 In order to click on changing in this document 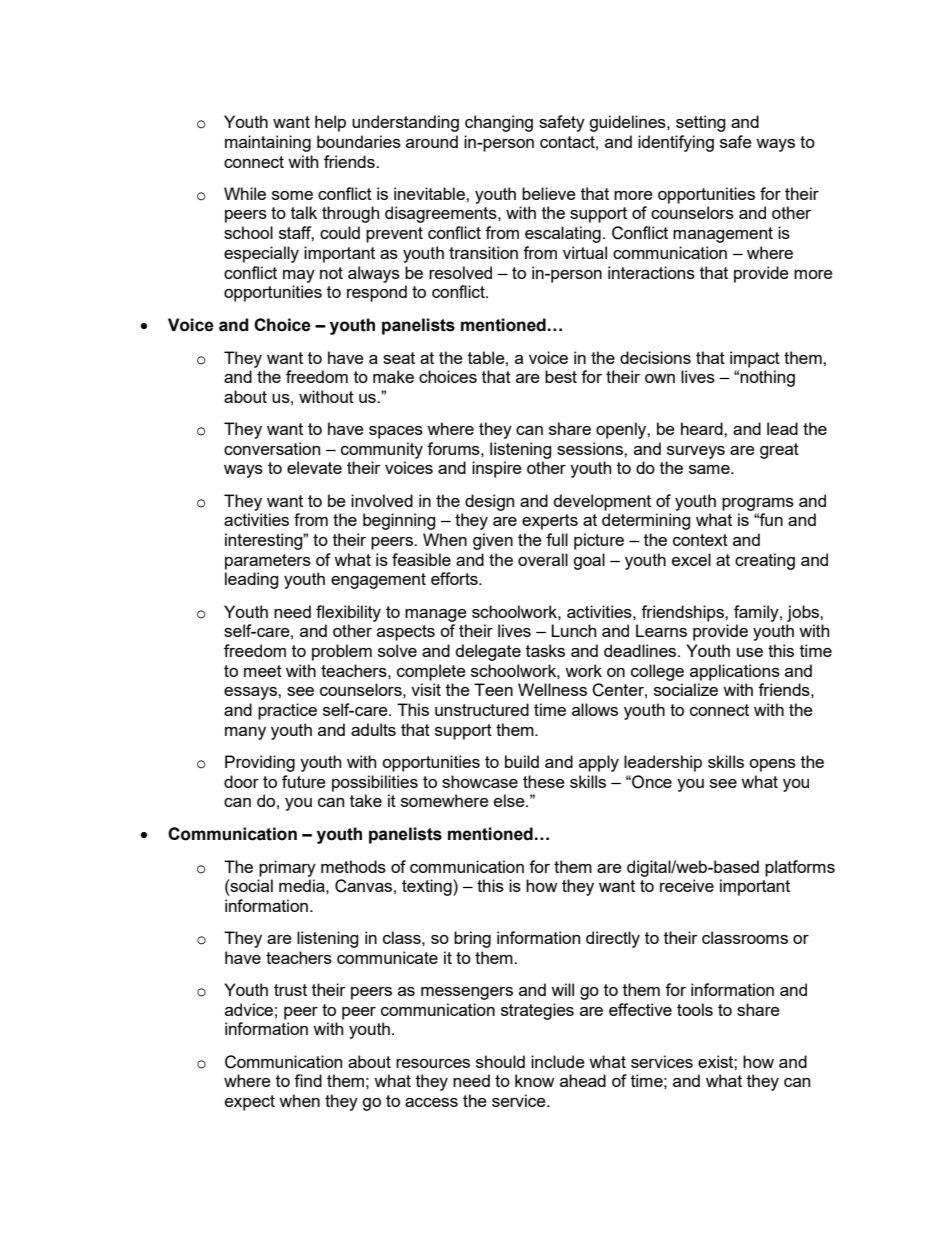, I will do `click(499, 123)`.
